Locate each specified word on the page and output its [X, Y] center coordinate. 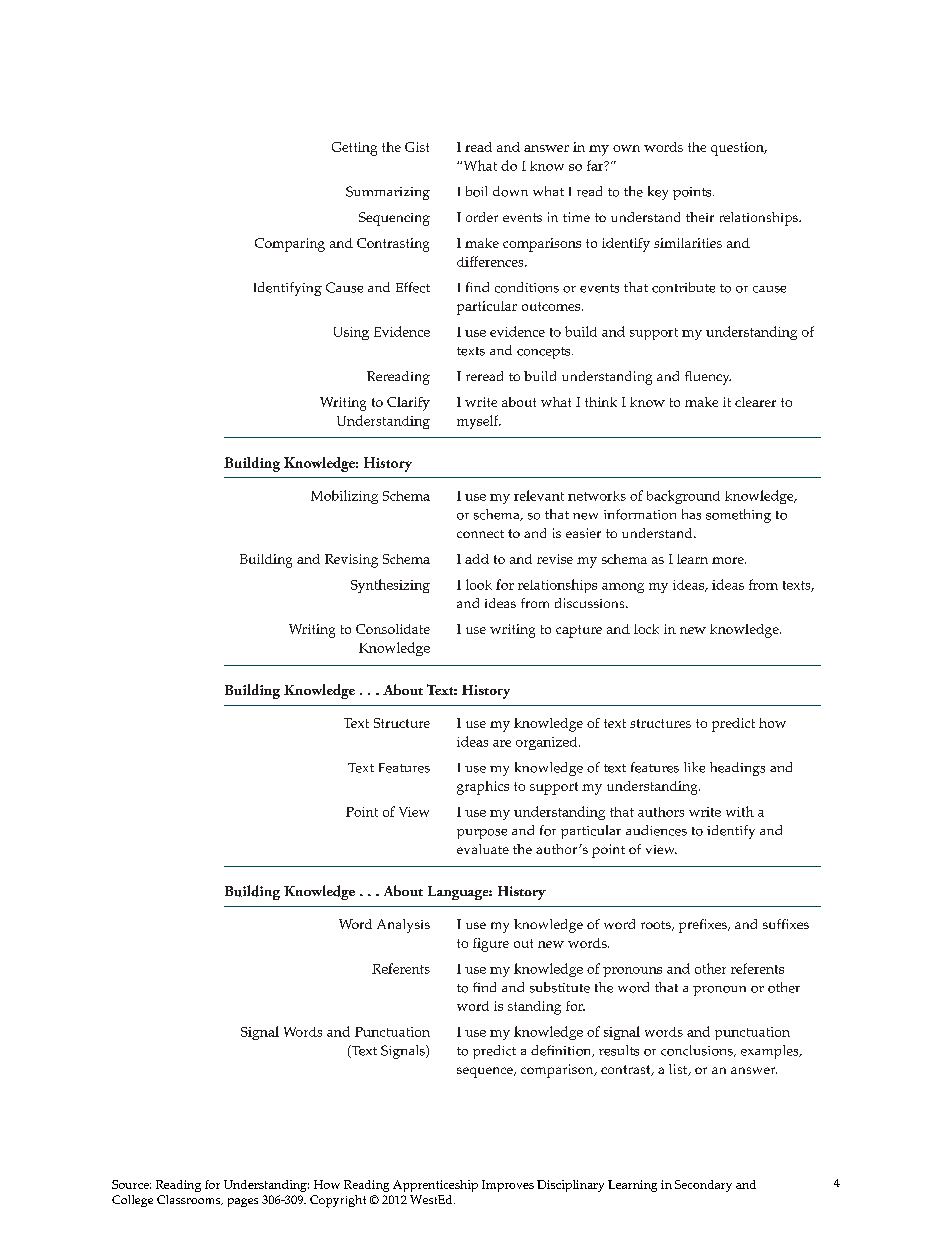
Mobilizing [344, 497]
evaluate [483, 849]
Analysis [403, 926]
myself [479, 422]
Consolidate [393, 629]
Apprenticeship [435, 1186]
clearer [755, 402]
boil [476, 191]
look [479, 584]
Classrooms [190, 1200]
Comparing [290, 245]
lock [646, 629]
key [658, 193]
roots [657, 926]
